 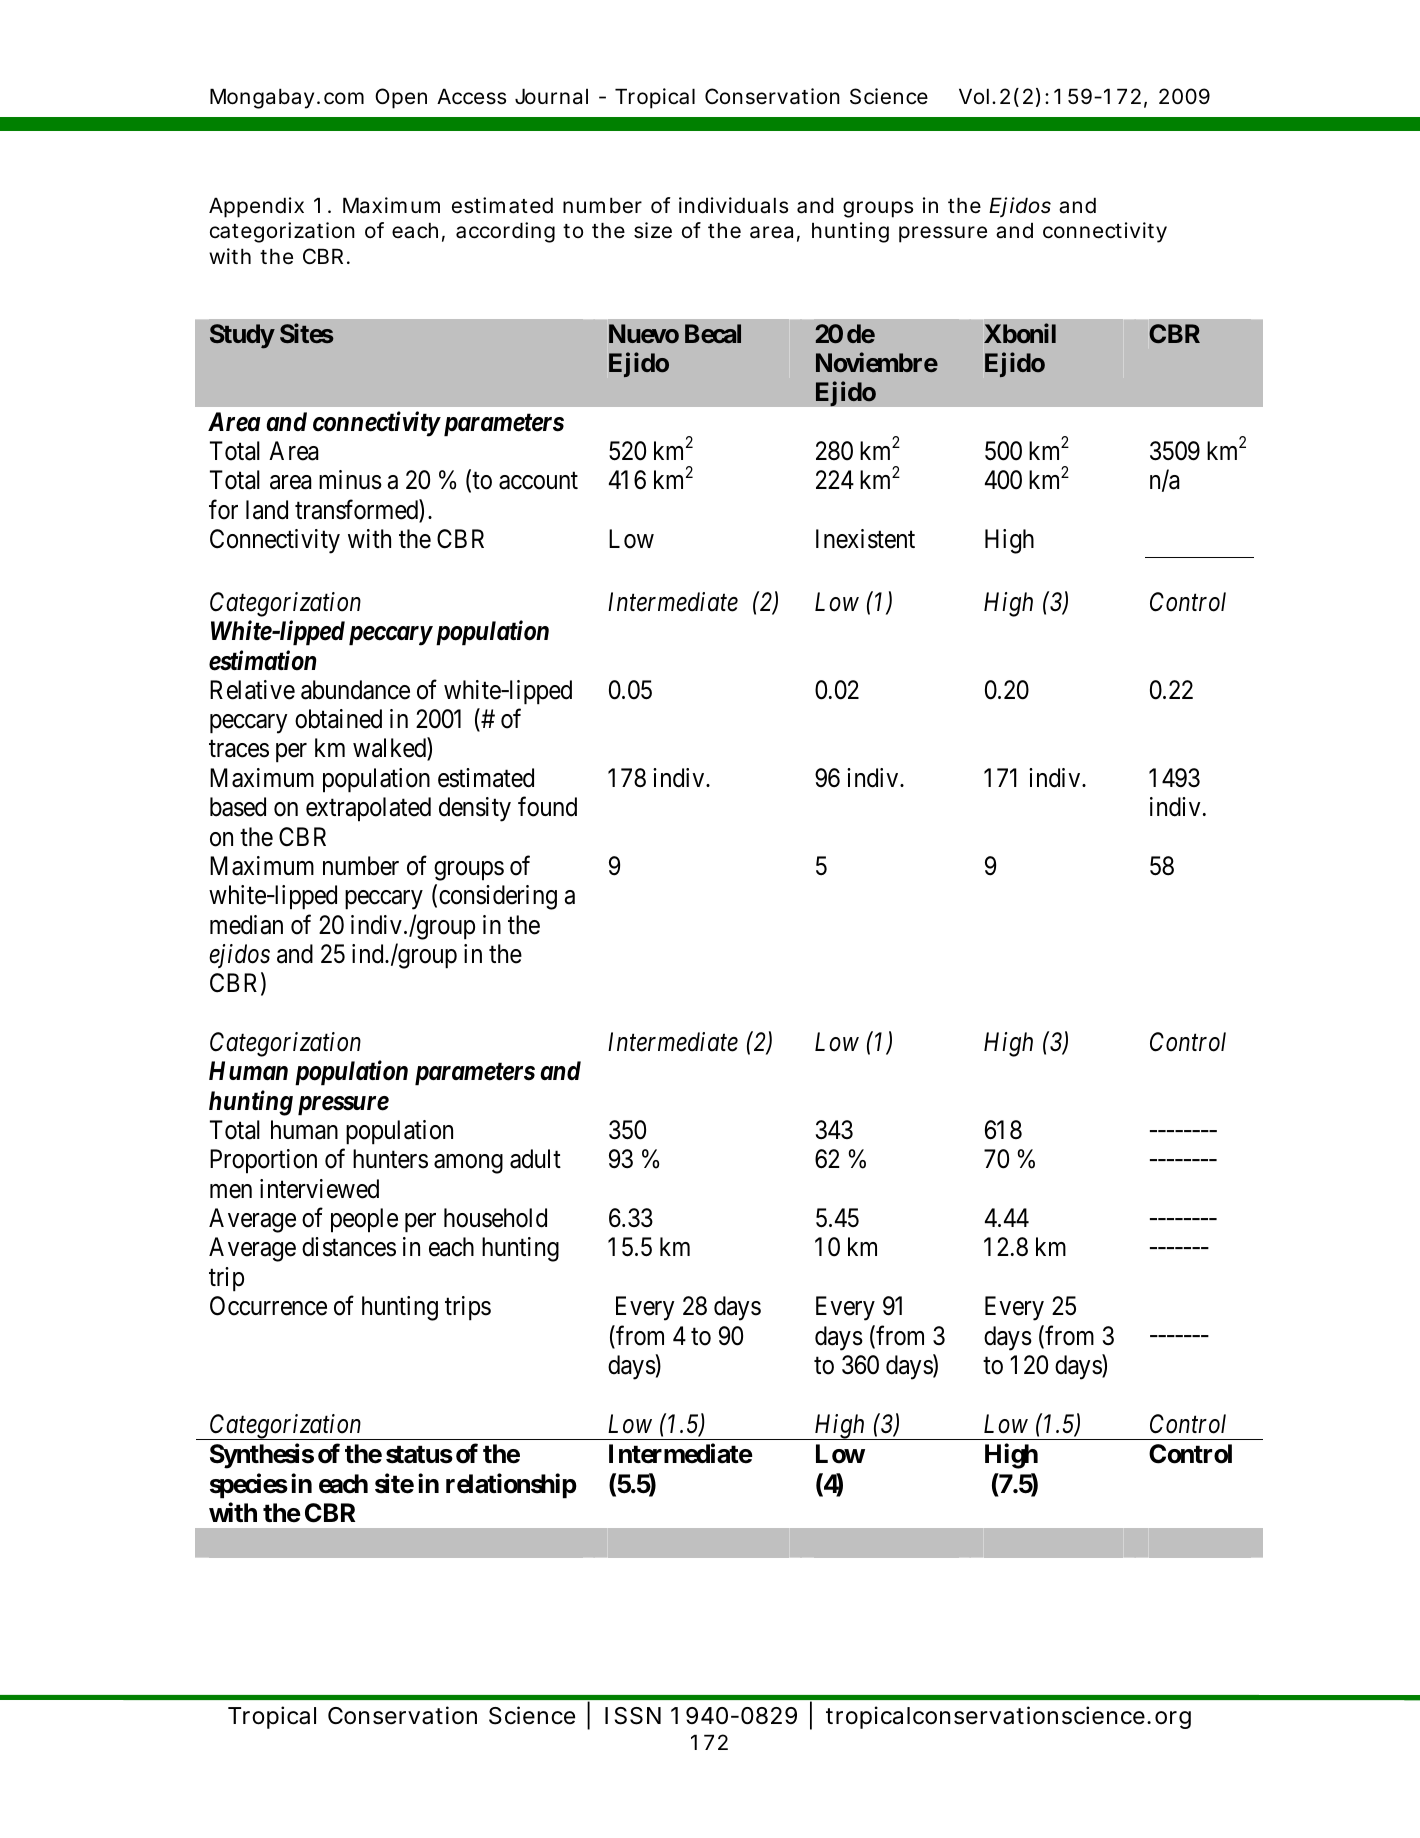 I want to click on Inexistent, so click(x=865, y=539).
